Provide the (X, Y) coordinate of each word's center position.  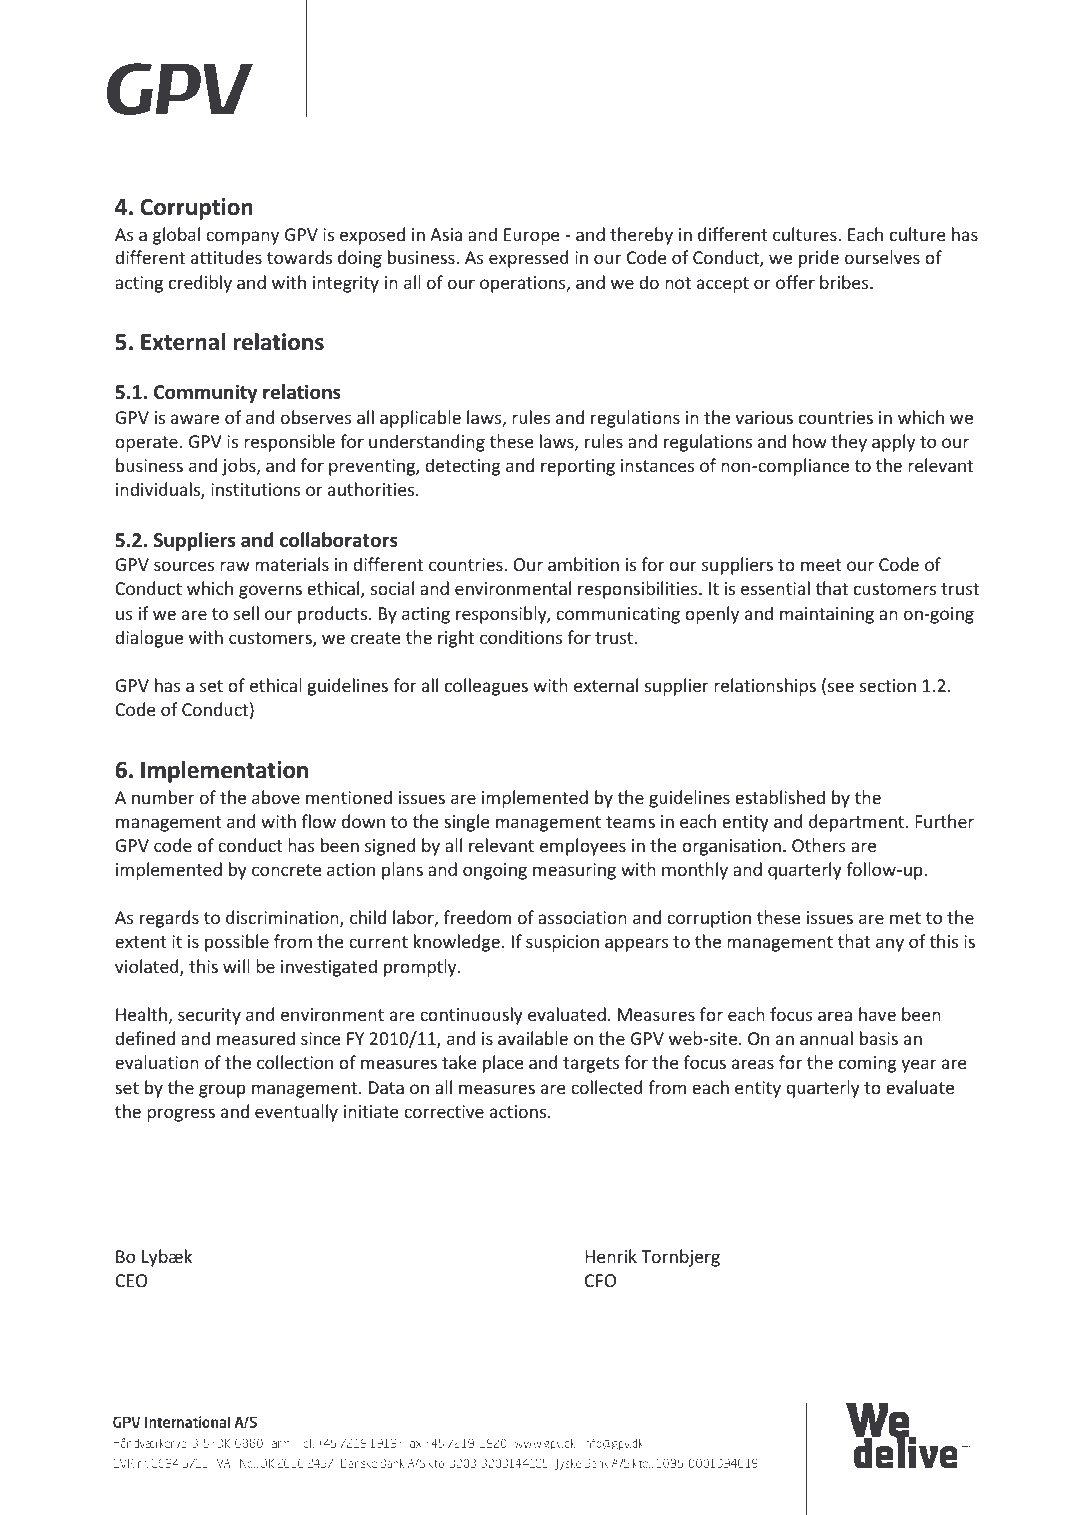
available (533, 1038)
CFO (600, 1280)
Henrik (611, 1256)
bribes (845, 282)
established (780, 797)
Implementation (224, 772)
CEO (131, 1280)
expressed (529, 259)
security (209, 1016)
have (877, 1014)
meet (821, 565)
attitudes (226, 257)
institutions (255, 489)
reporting (578, 467)
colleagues (486, 687)
